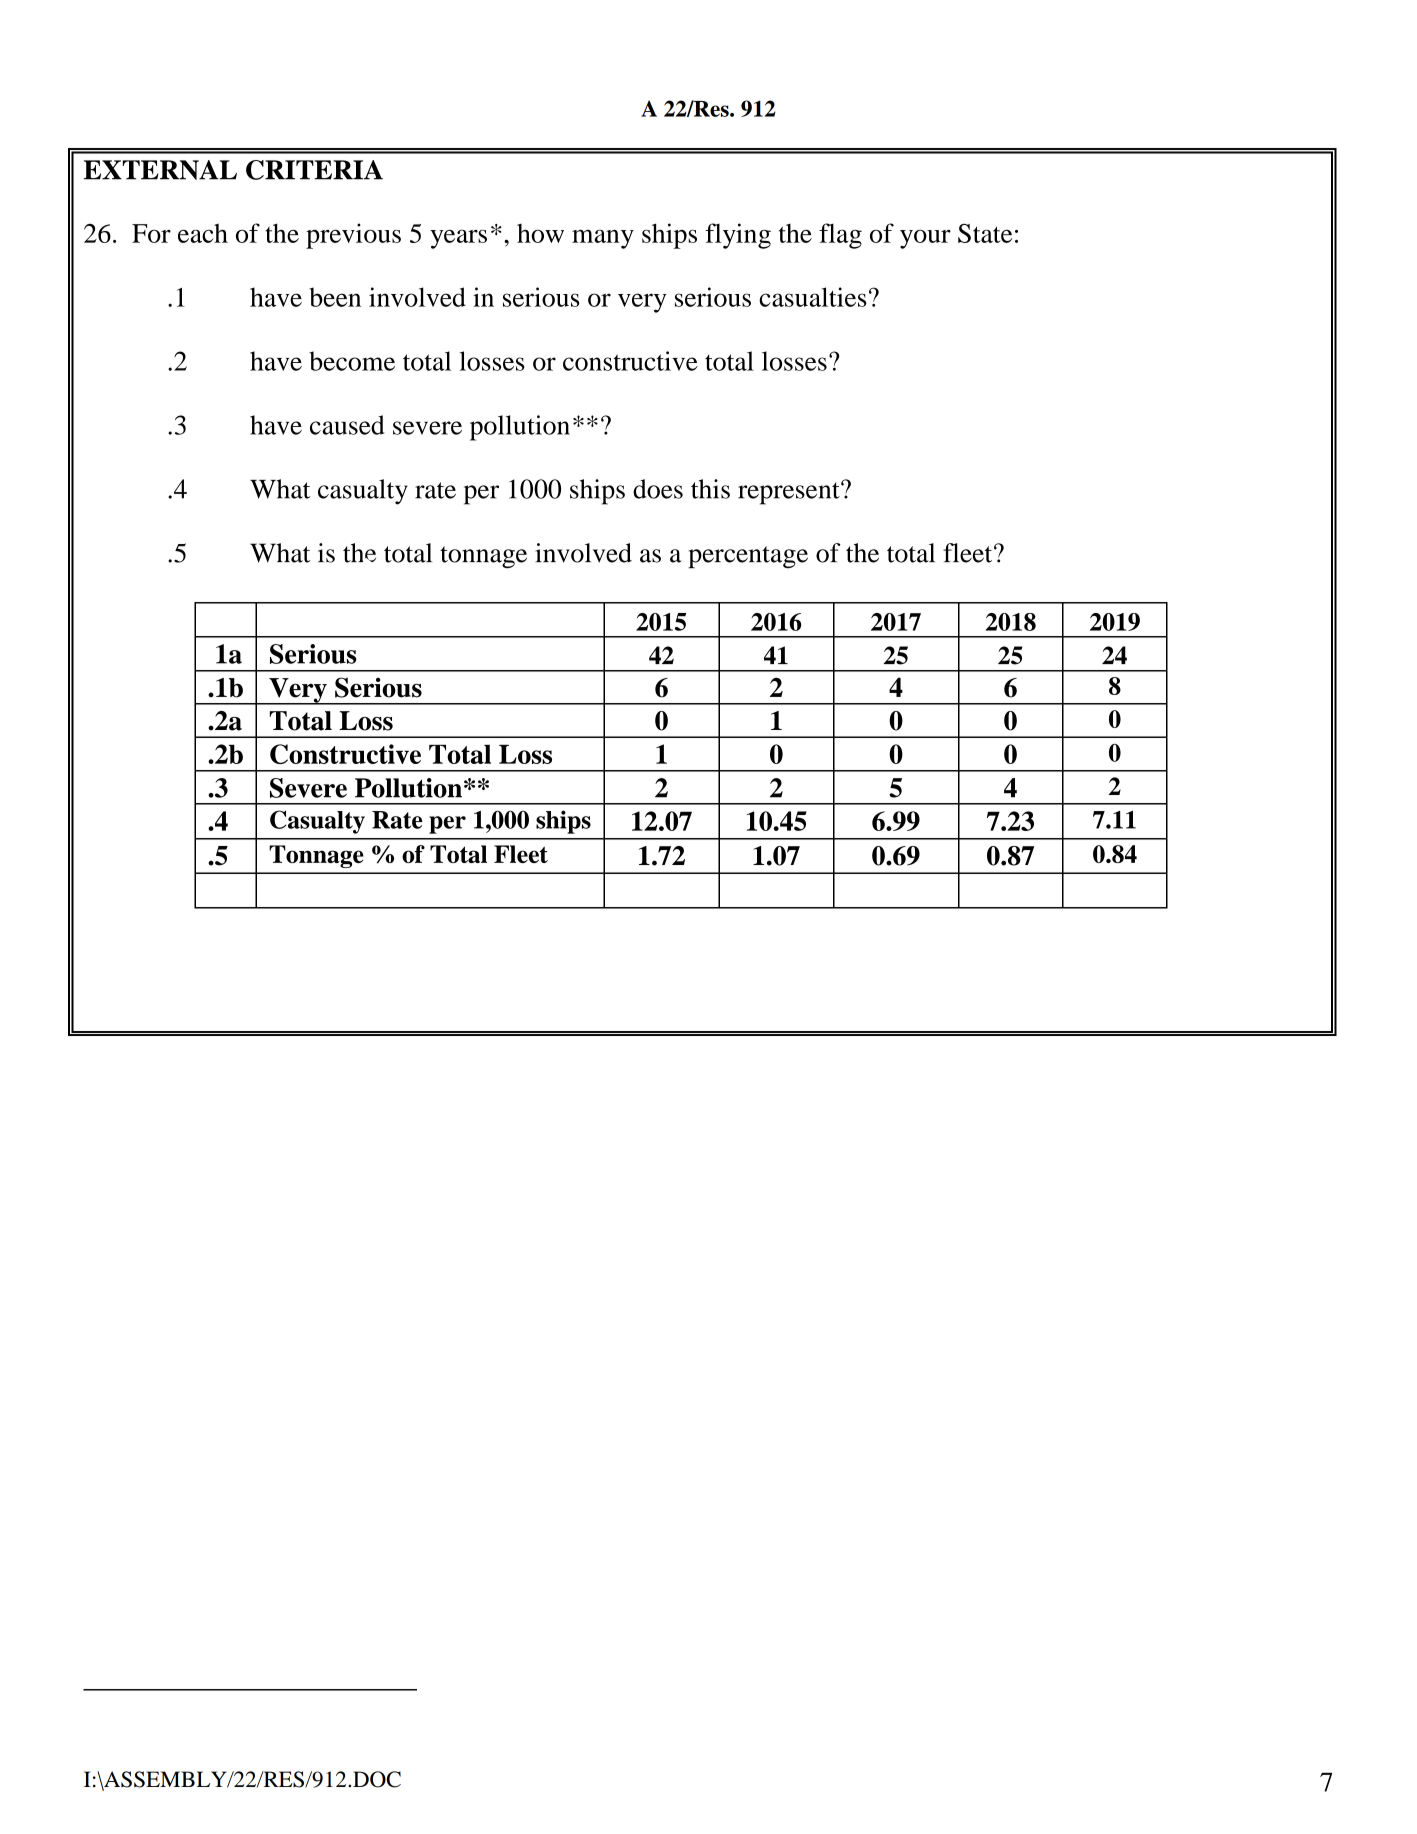  I want to click on percentage, so click(748, 557).
